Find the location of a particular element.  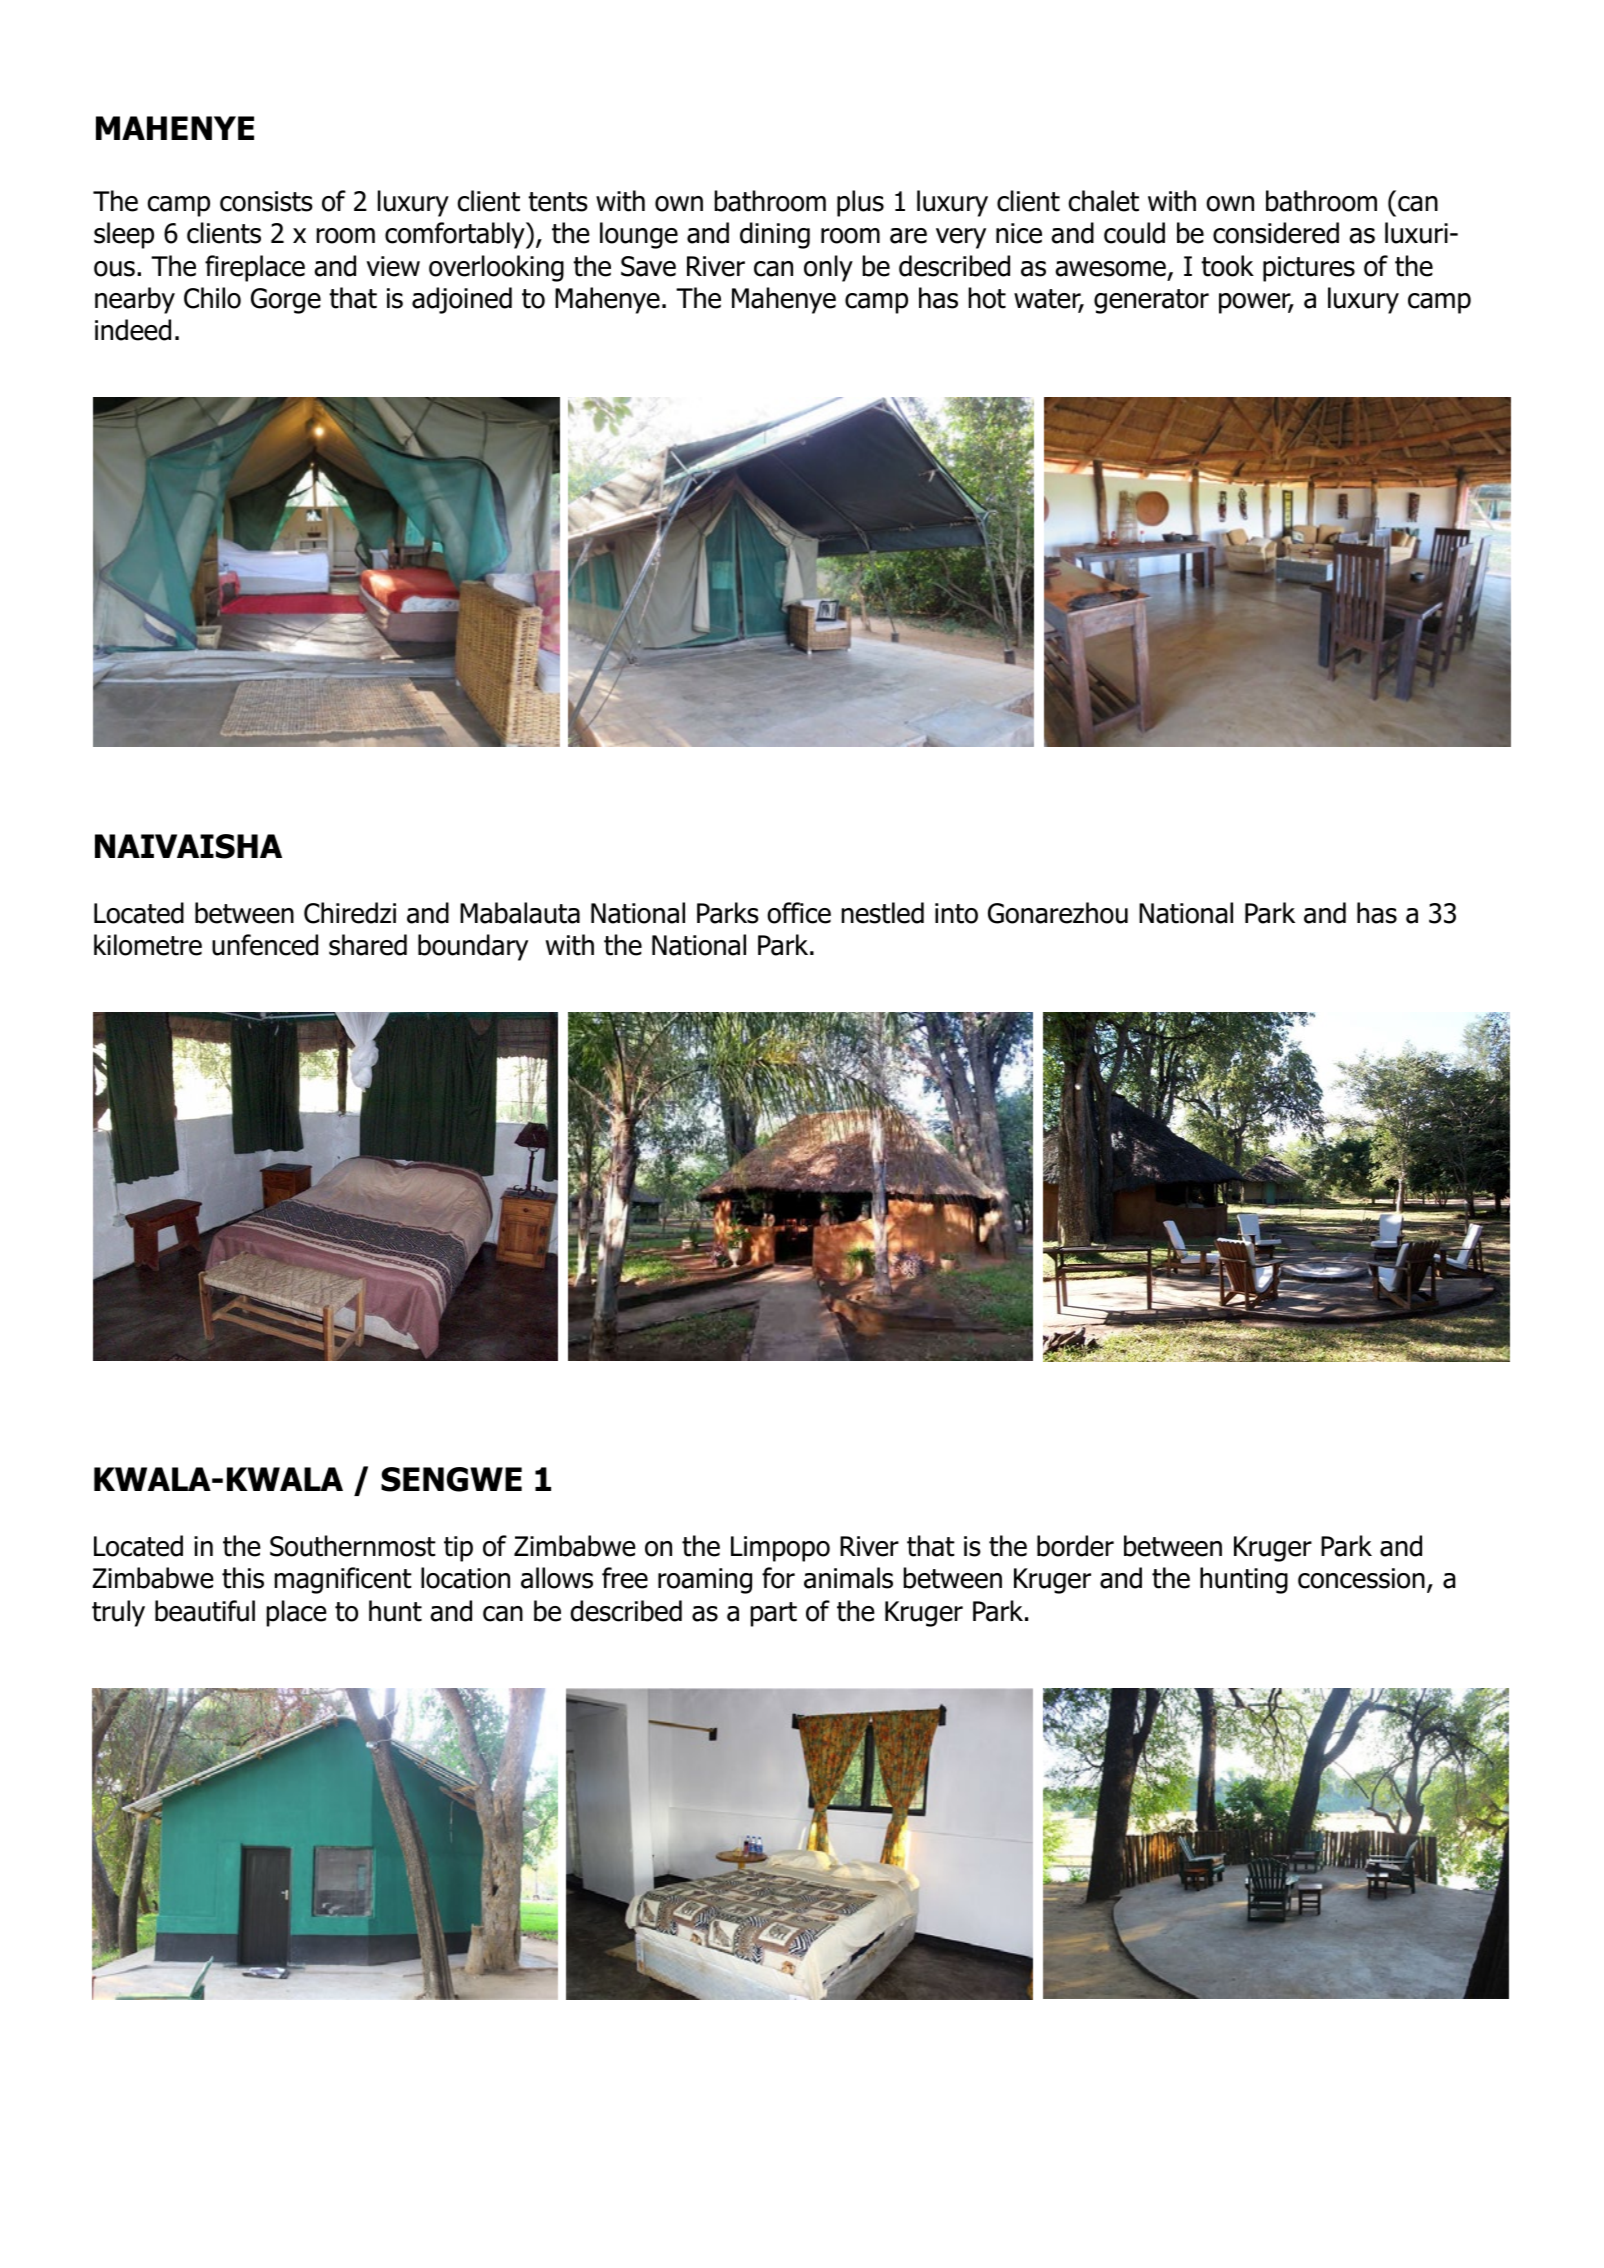

took is located at coordinates (1227, 266).
